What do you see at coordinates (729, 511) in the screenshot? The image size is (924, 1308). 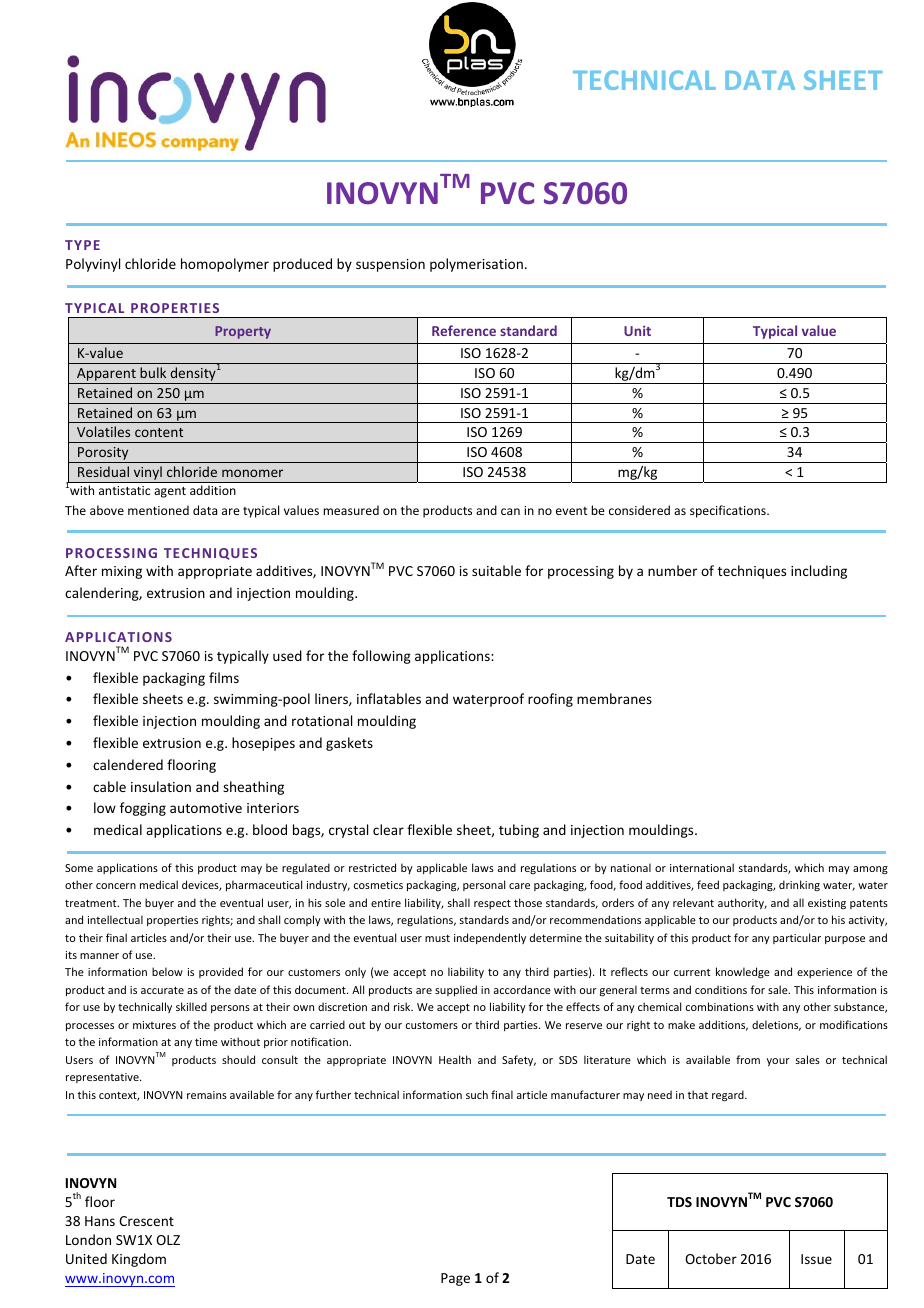 I see `specifications` at bounding box center [729, 511].
